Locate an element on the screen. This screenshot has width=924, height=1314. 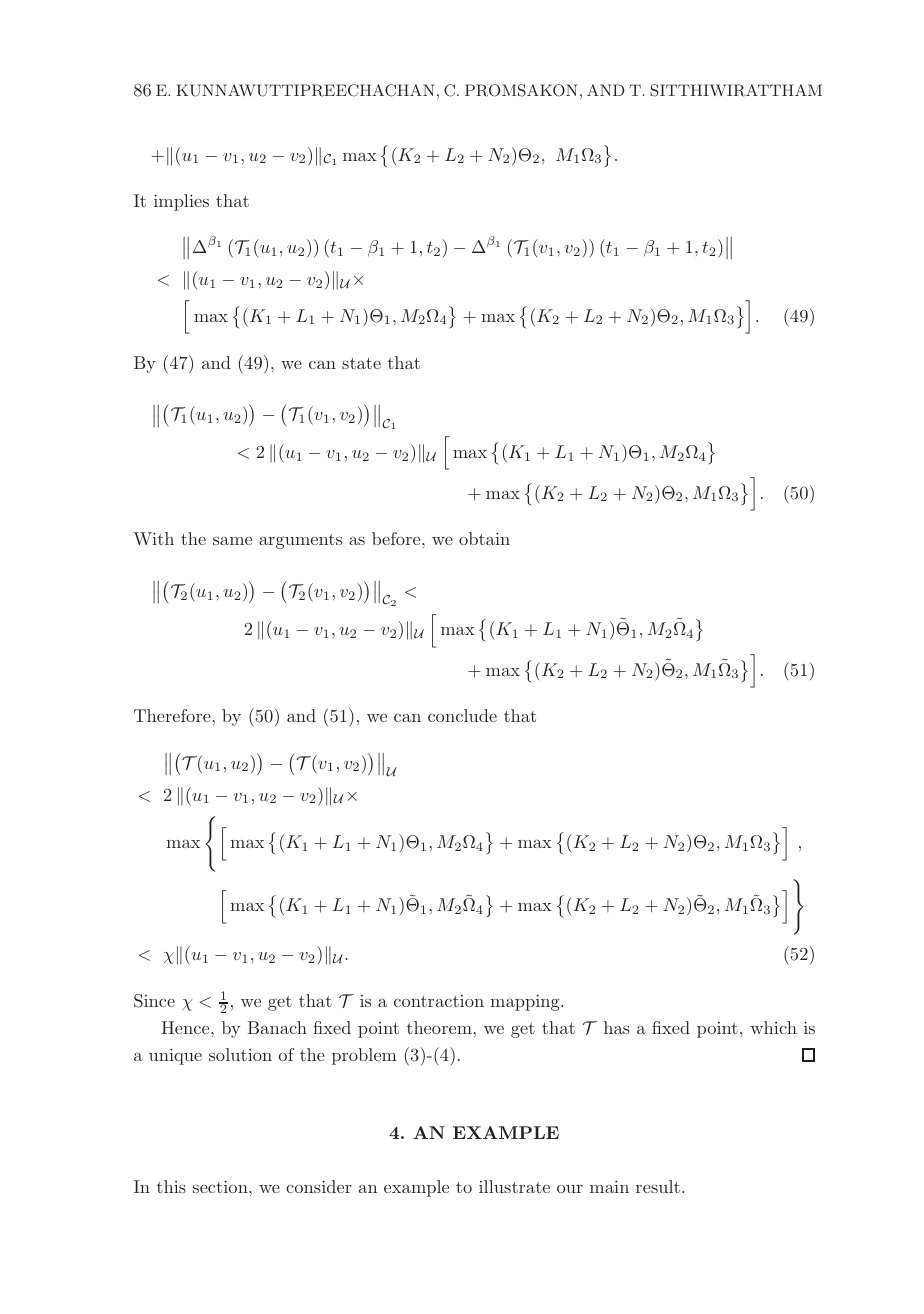
which is located at coordinates (773, 1027).
